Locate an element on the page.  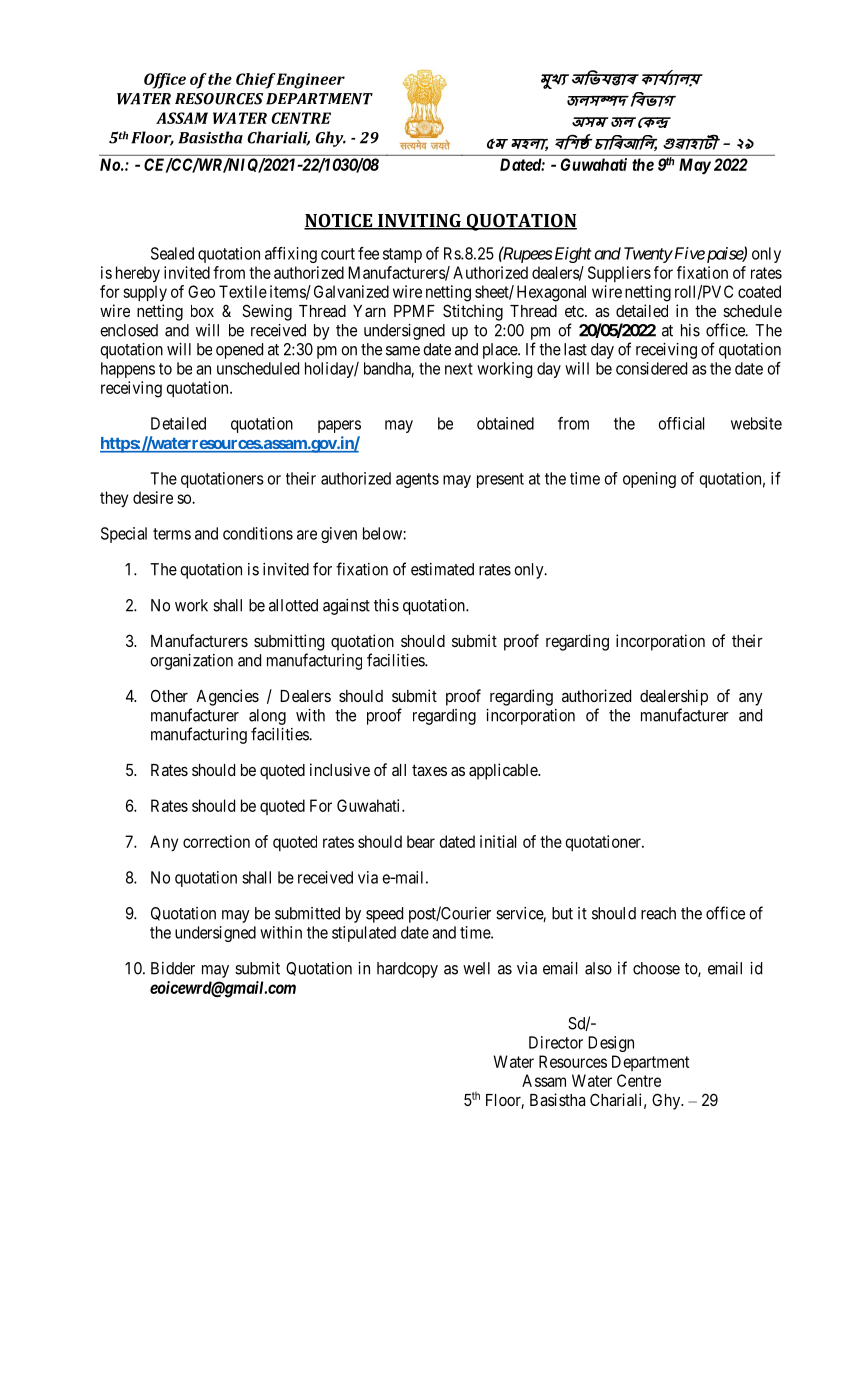
opening is located at coordinates (649, 480).
